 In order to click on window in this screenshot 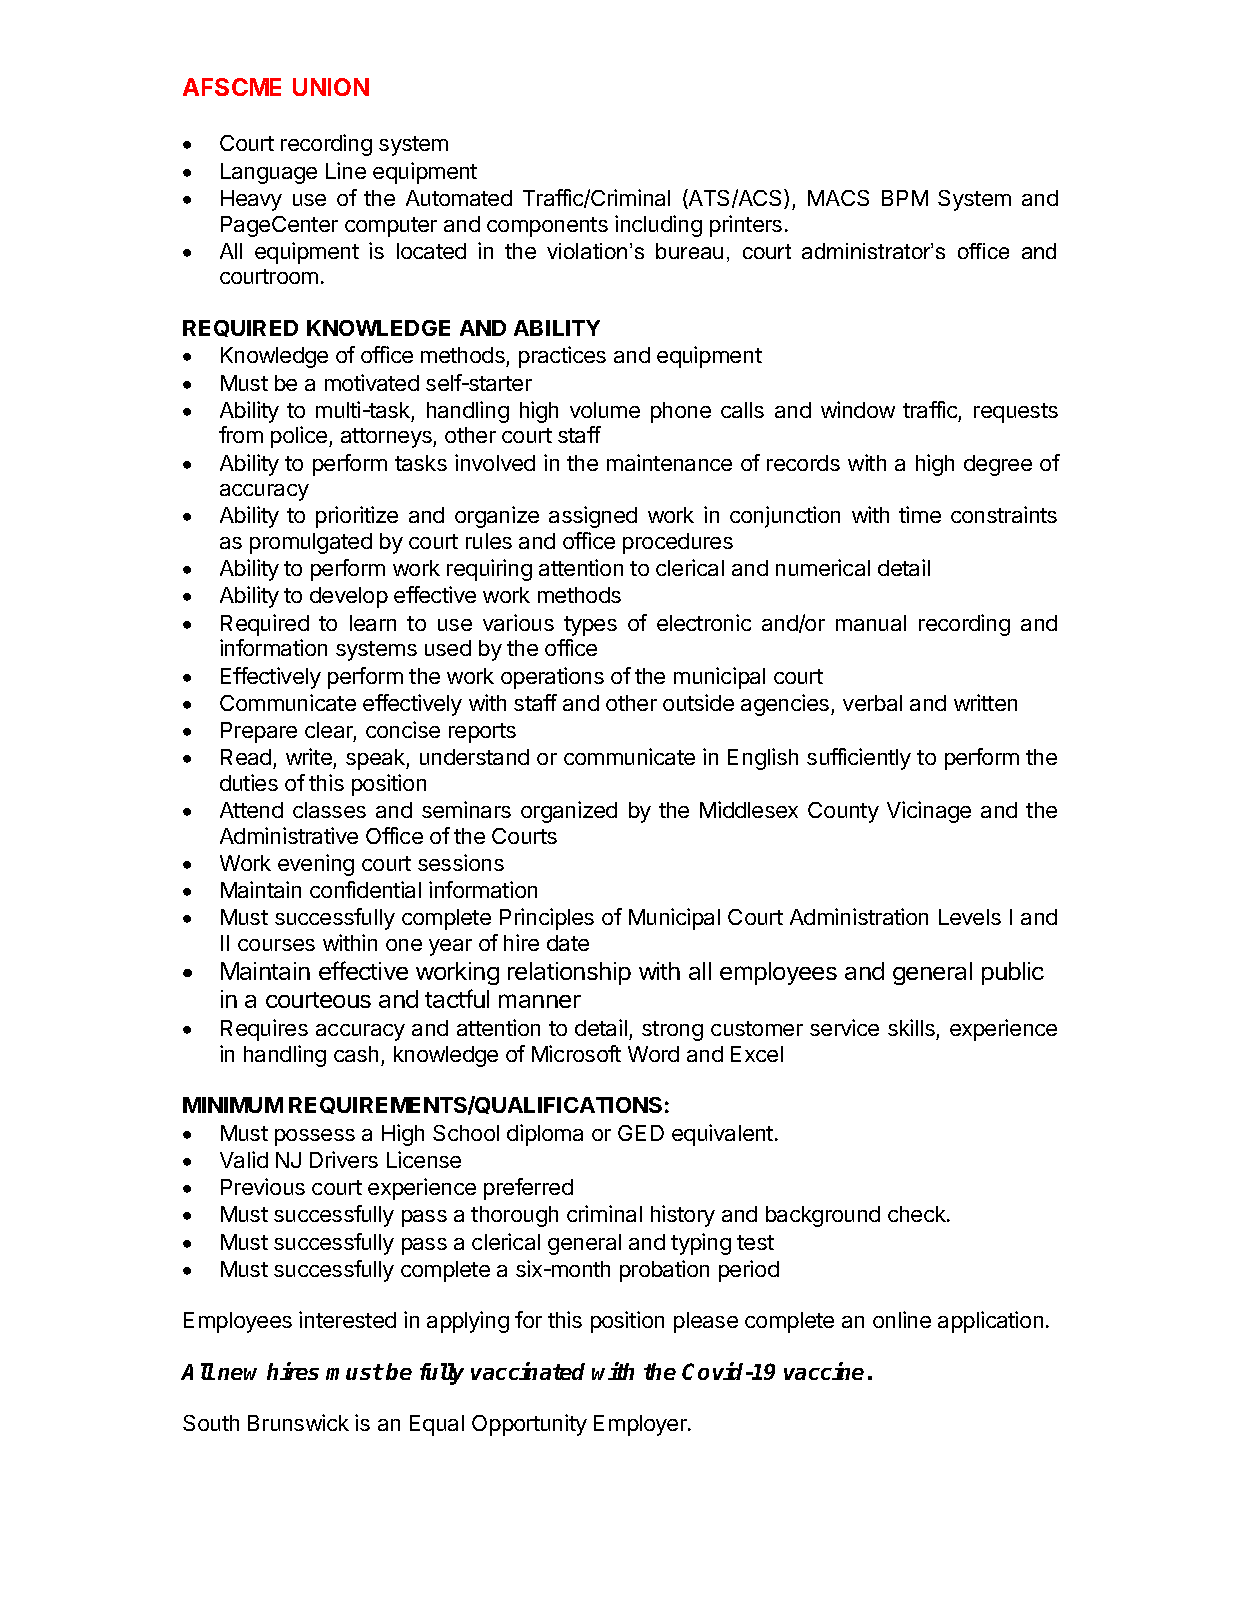, I will do `click(858, 409)`.
